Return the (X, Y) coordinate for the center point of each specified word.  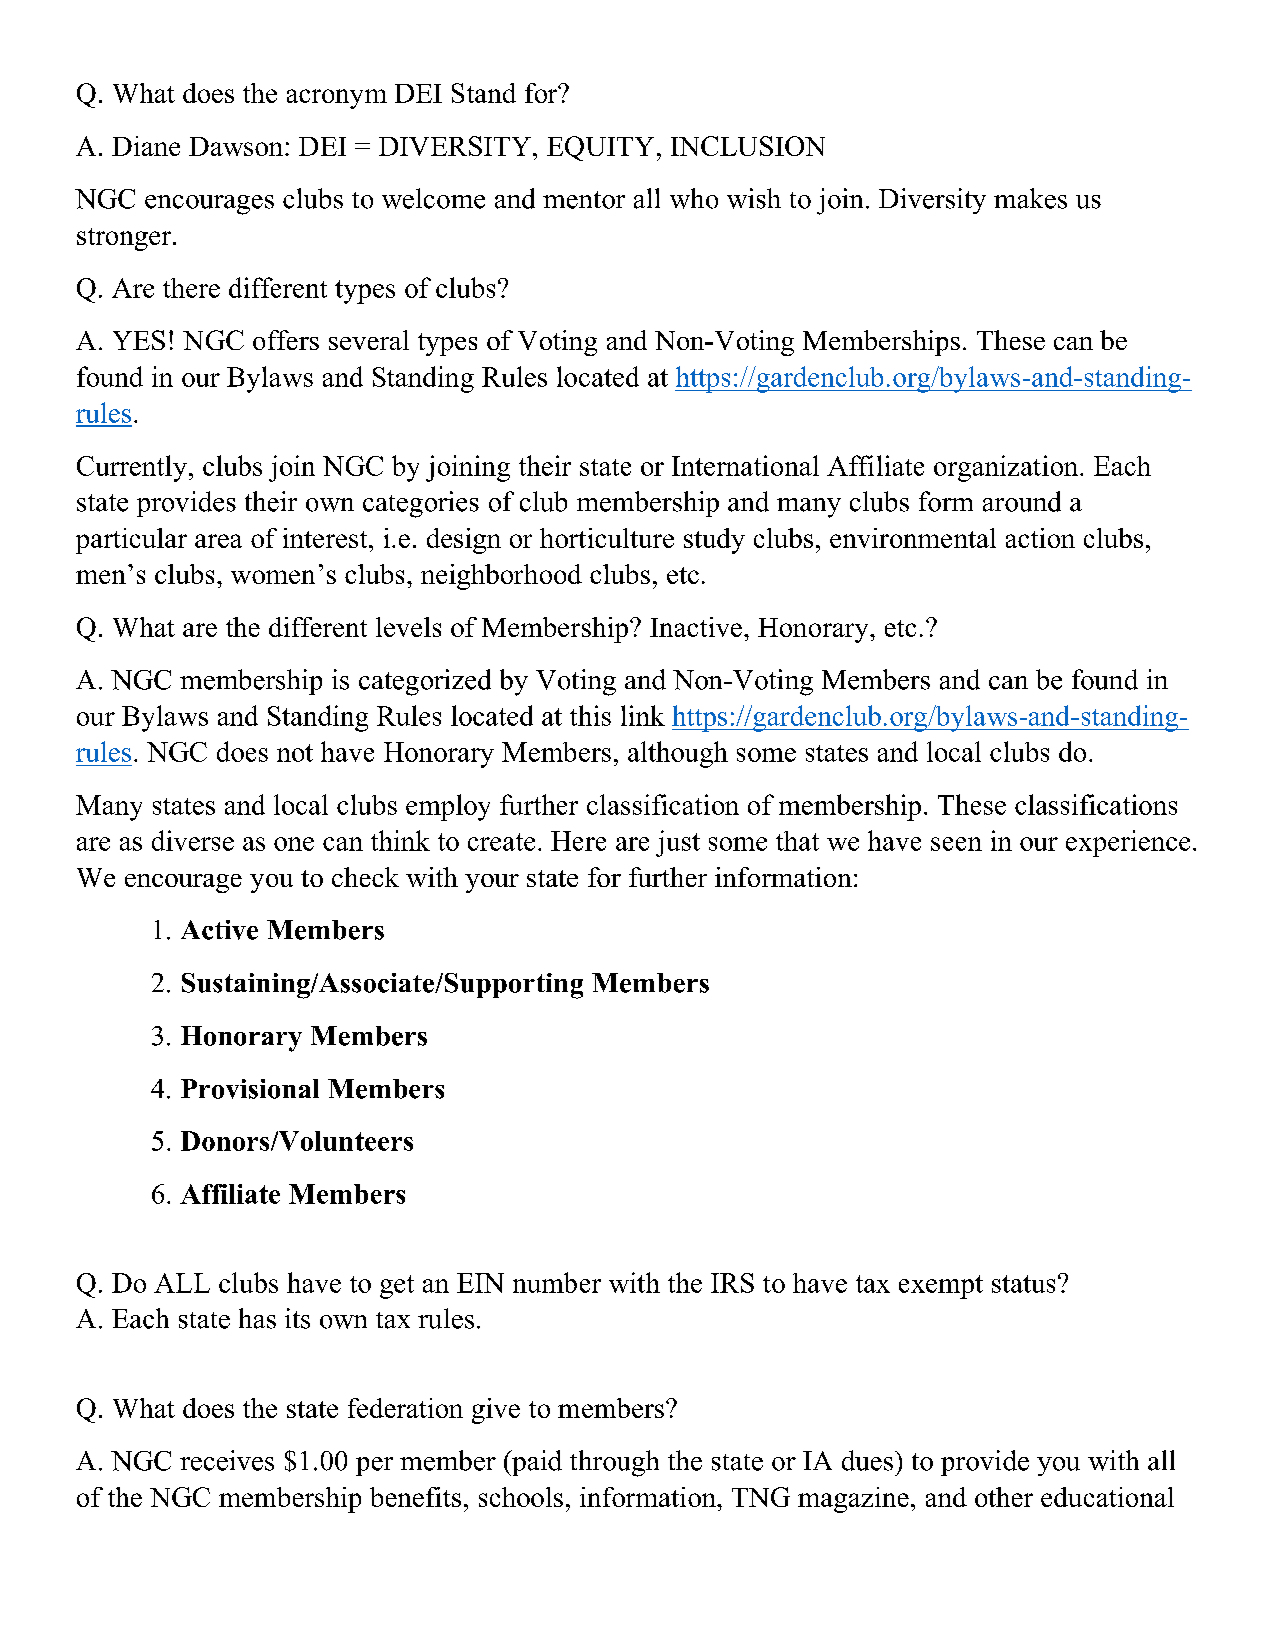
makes (1030, 198)
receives (227, 1460)
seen (956, 844)
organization (1007, 468)
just (678, 843)
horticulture (607, 538)
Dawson (236, 146)
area (218, 541)
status (1023, 1284)
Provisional (250, 1089)
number (557, 1282)
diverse (193, 840)
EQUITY (600, 148)
